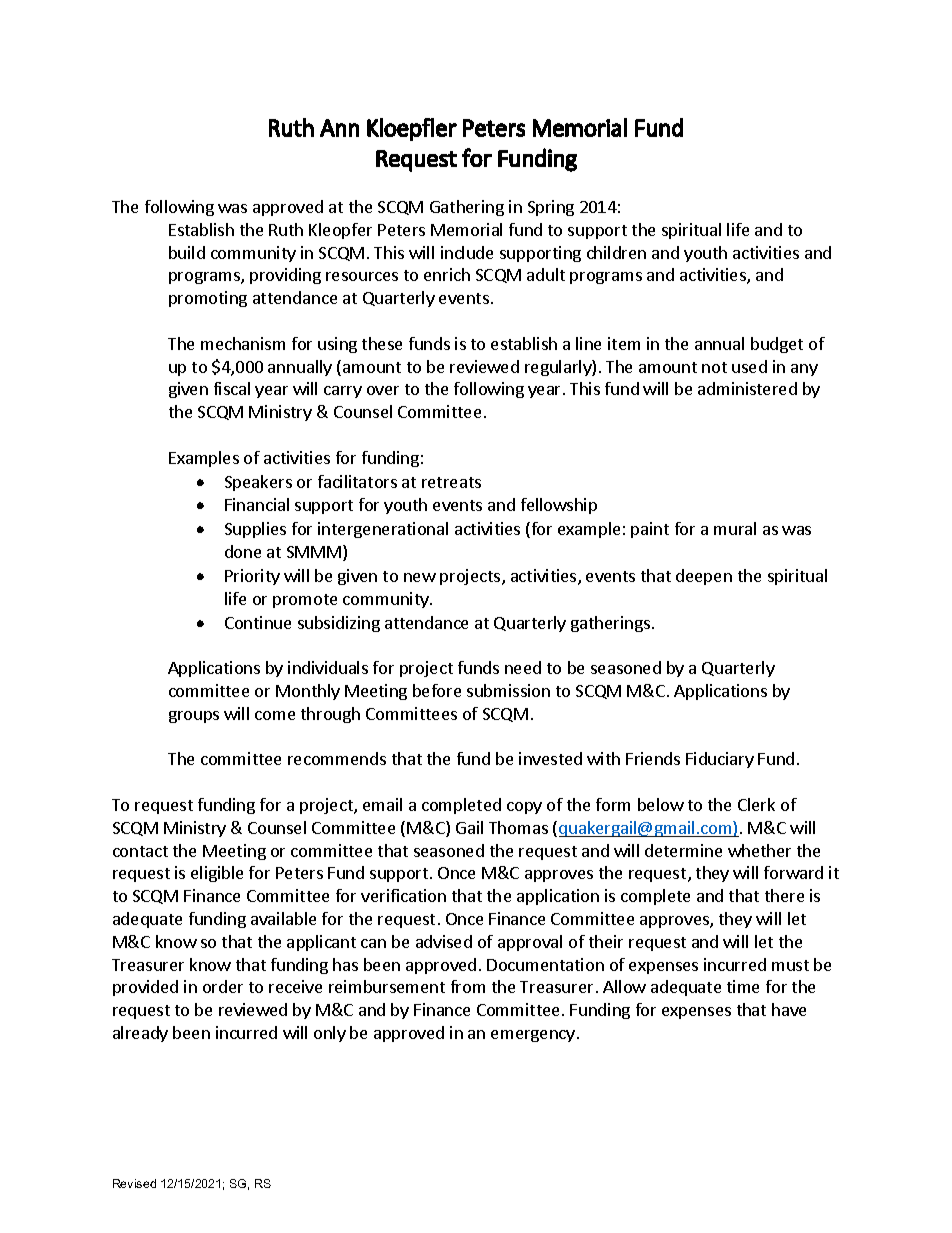  What do you see at coordinates (759, 850) in the page?
I see `whether` at bounding box center [759, 850].
